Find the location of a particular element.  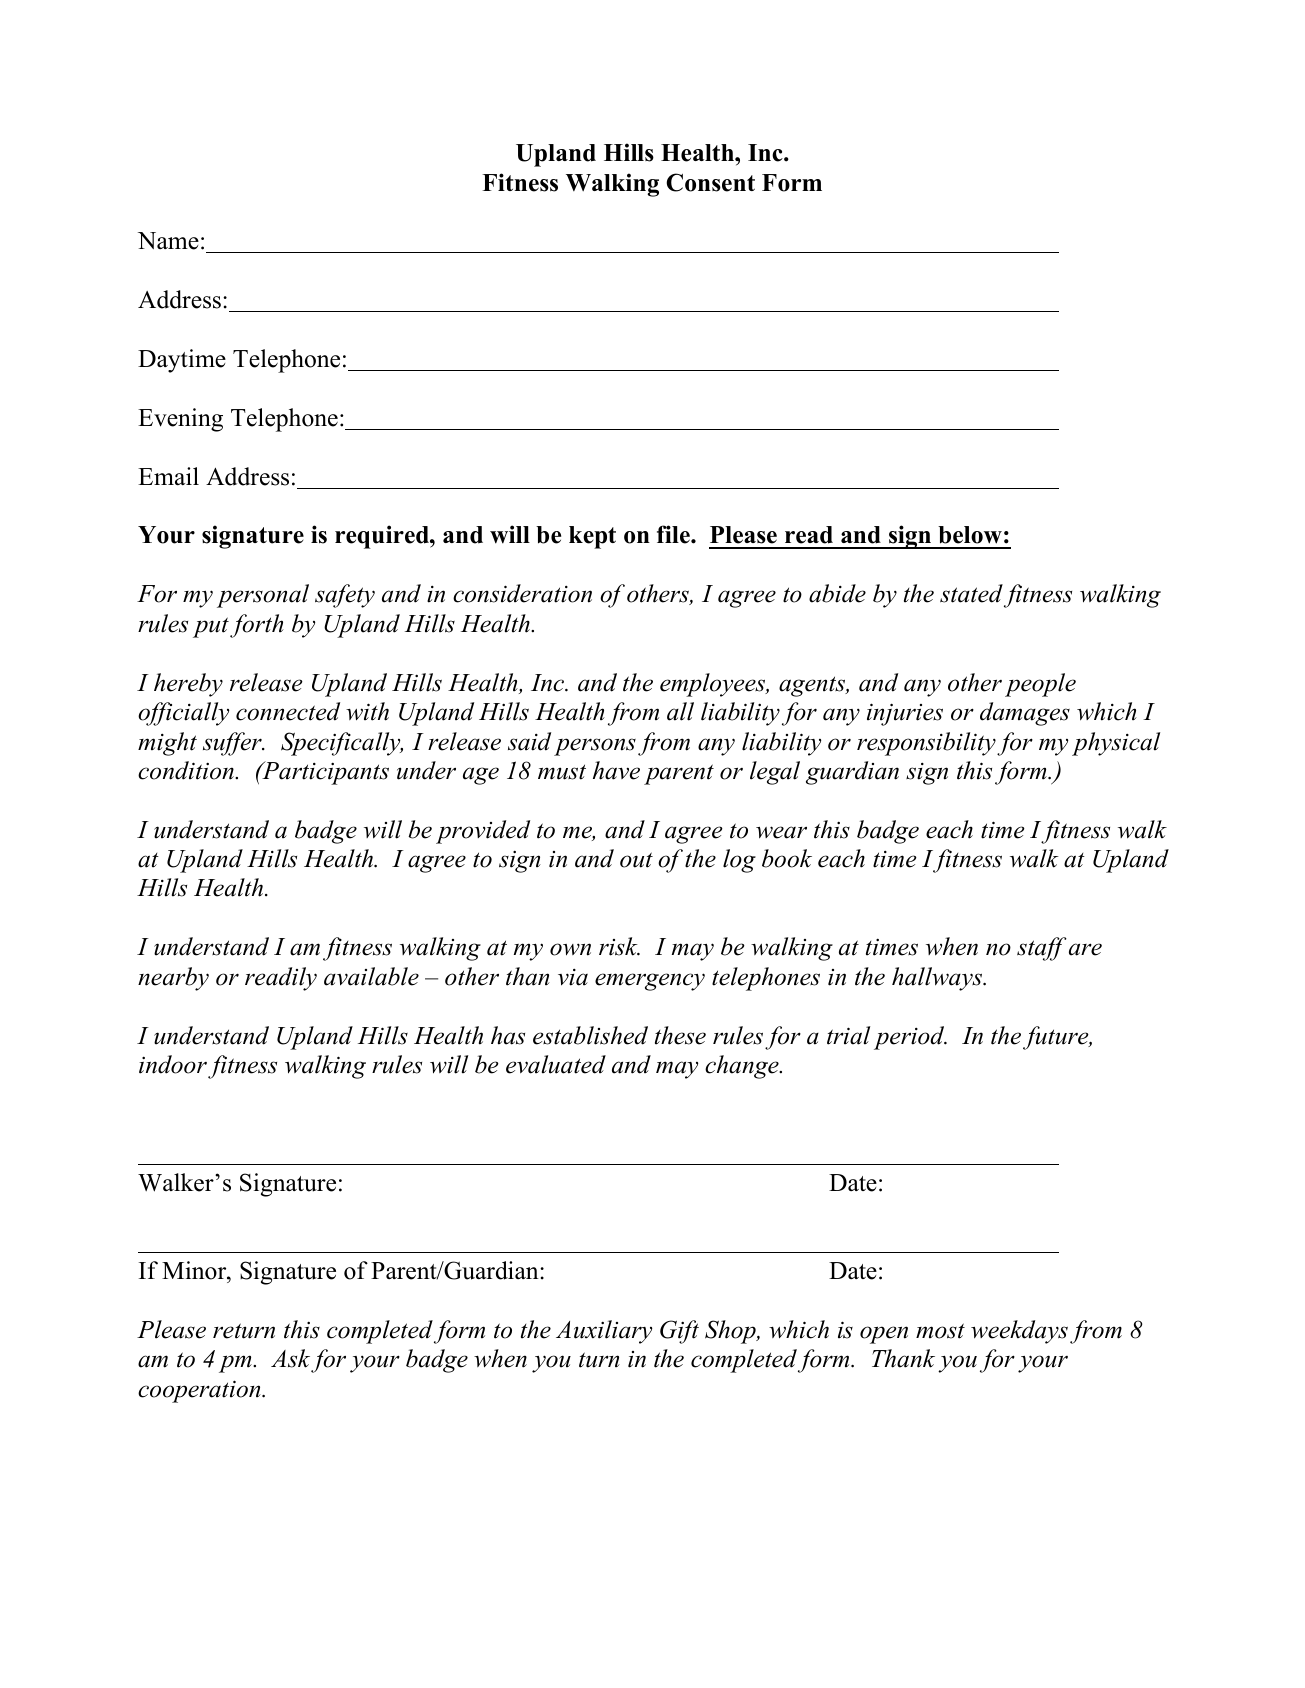

Participants is located at coordinates (324, 773).
